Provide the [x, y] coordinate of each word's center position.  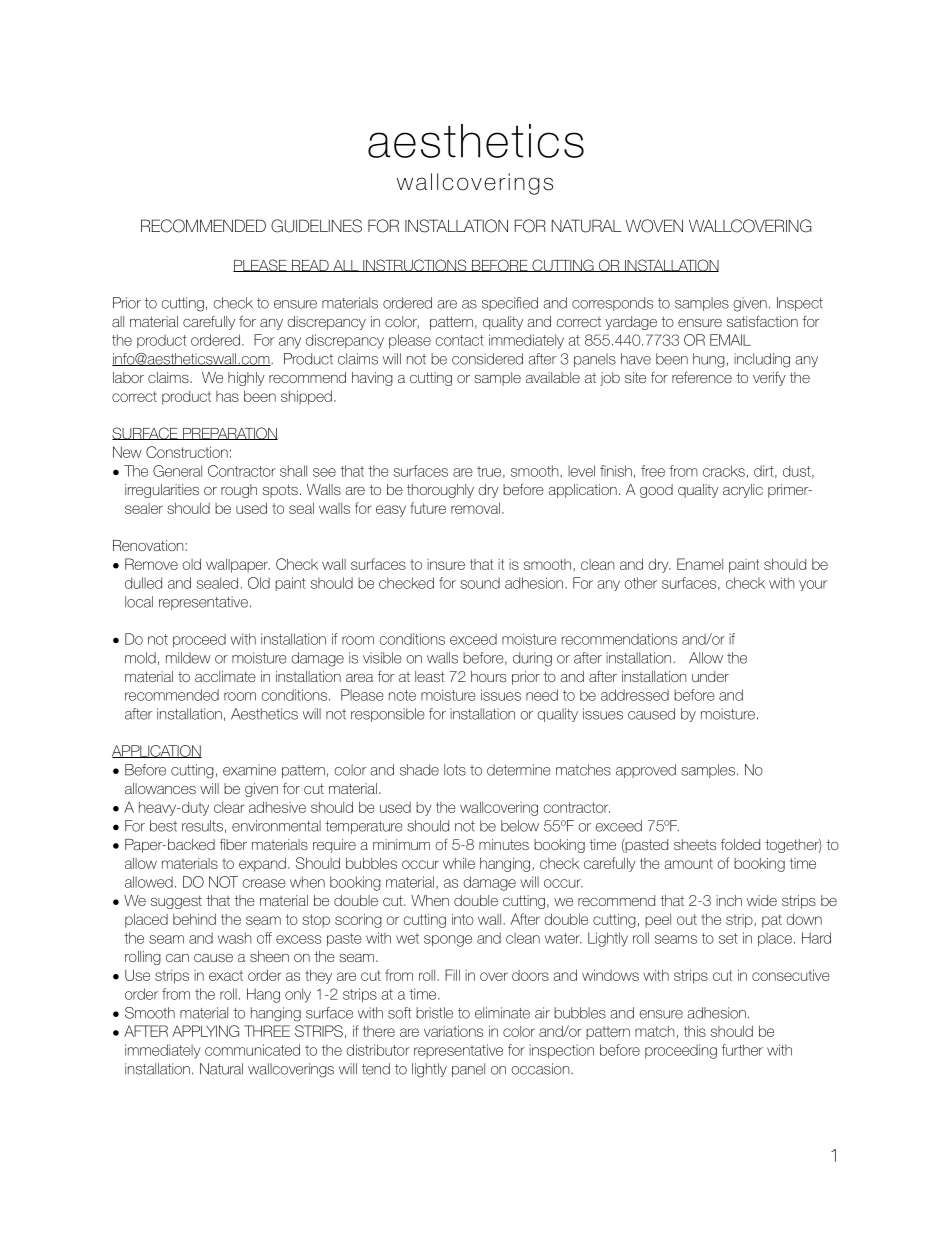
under [710, 676]
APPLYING [205, 1031]
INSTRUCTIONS [415, 265]
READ [310, 266]
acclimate [225, 676]
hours [488, 676]
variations [453, 1031]
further [742, 1050]
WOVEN [654, 226]
